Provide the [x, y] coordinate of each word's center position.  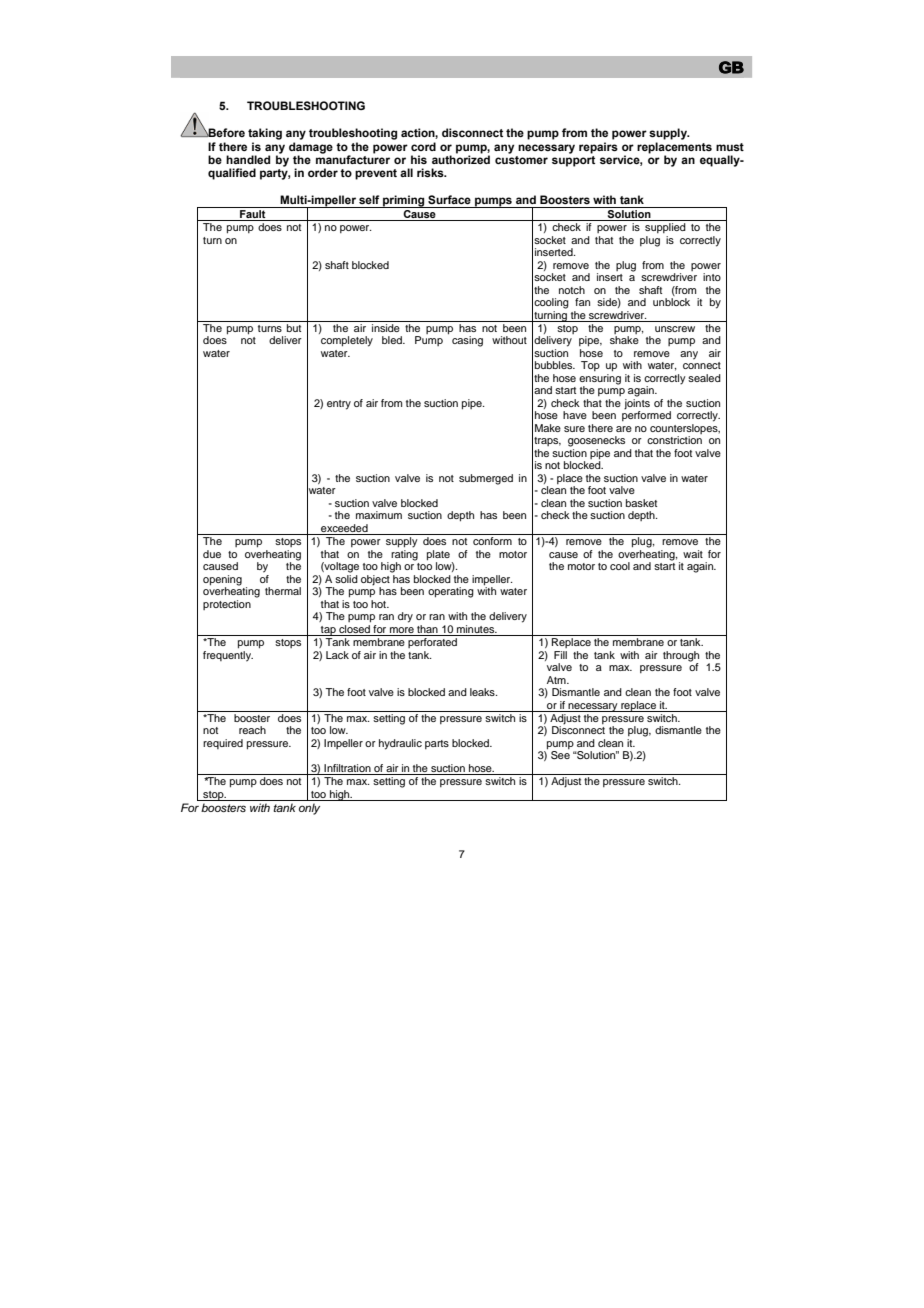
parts [437, 744]
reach [252, 730]
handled [248, 159]
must [730, 147]
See [560, 755]
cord [423, 146]
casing [467, 341]
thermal [283, 591]
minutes [477, 629]
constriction [674, 440]
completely [347, 341]
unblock [671, 302]
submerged [486, 479]
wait [693, 554]
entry [339, 405]
